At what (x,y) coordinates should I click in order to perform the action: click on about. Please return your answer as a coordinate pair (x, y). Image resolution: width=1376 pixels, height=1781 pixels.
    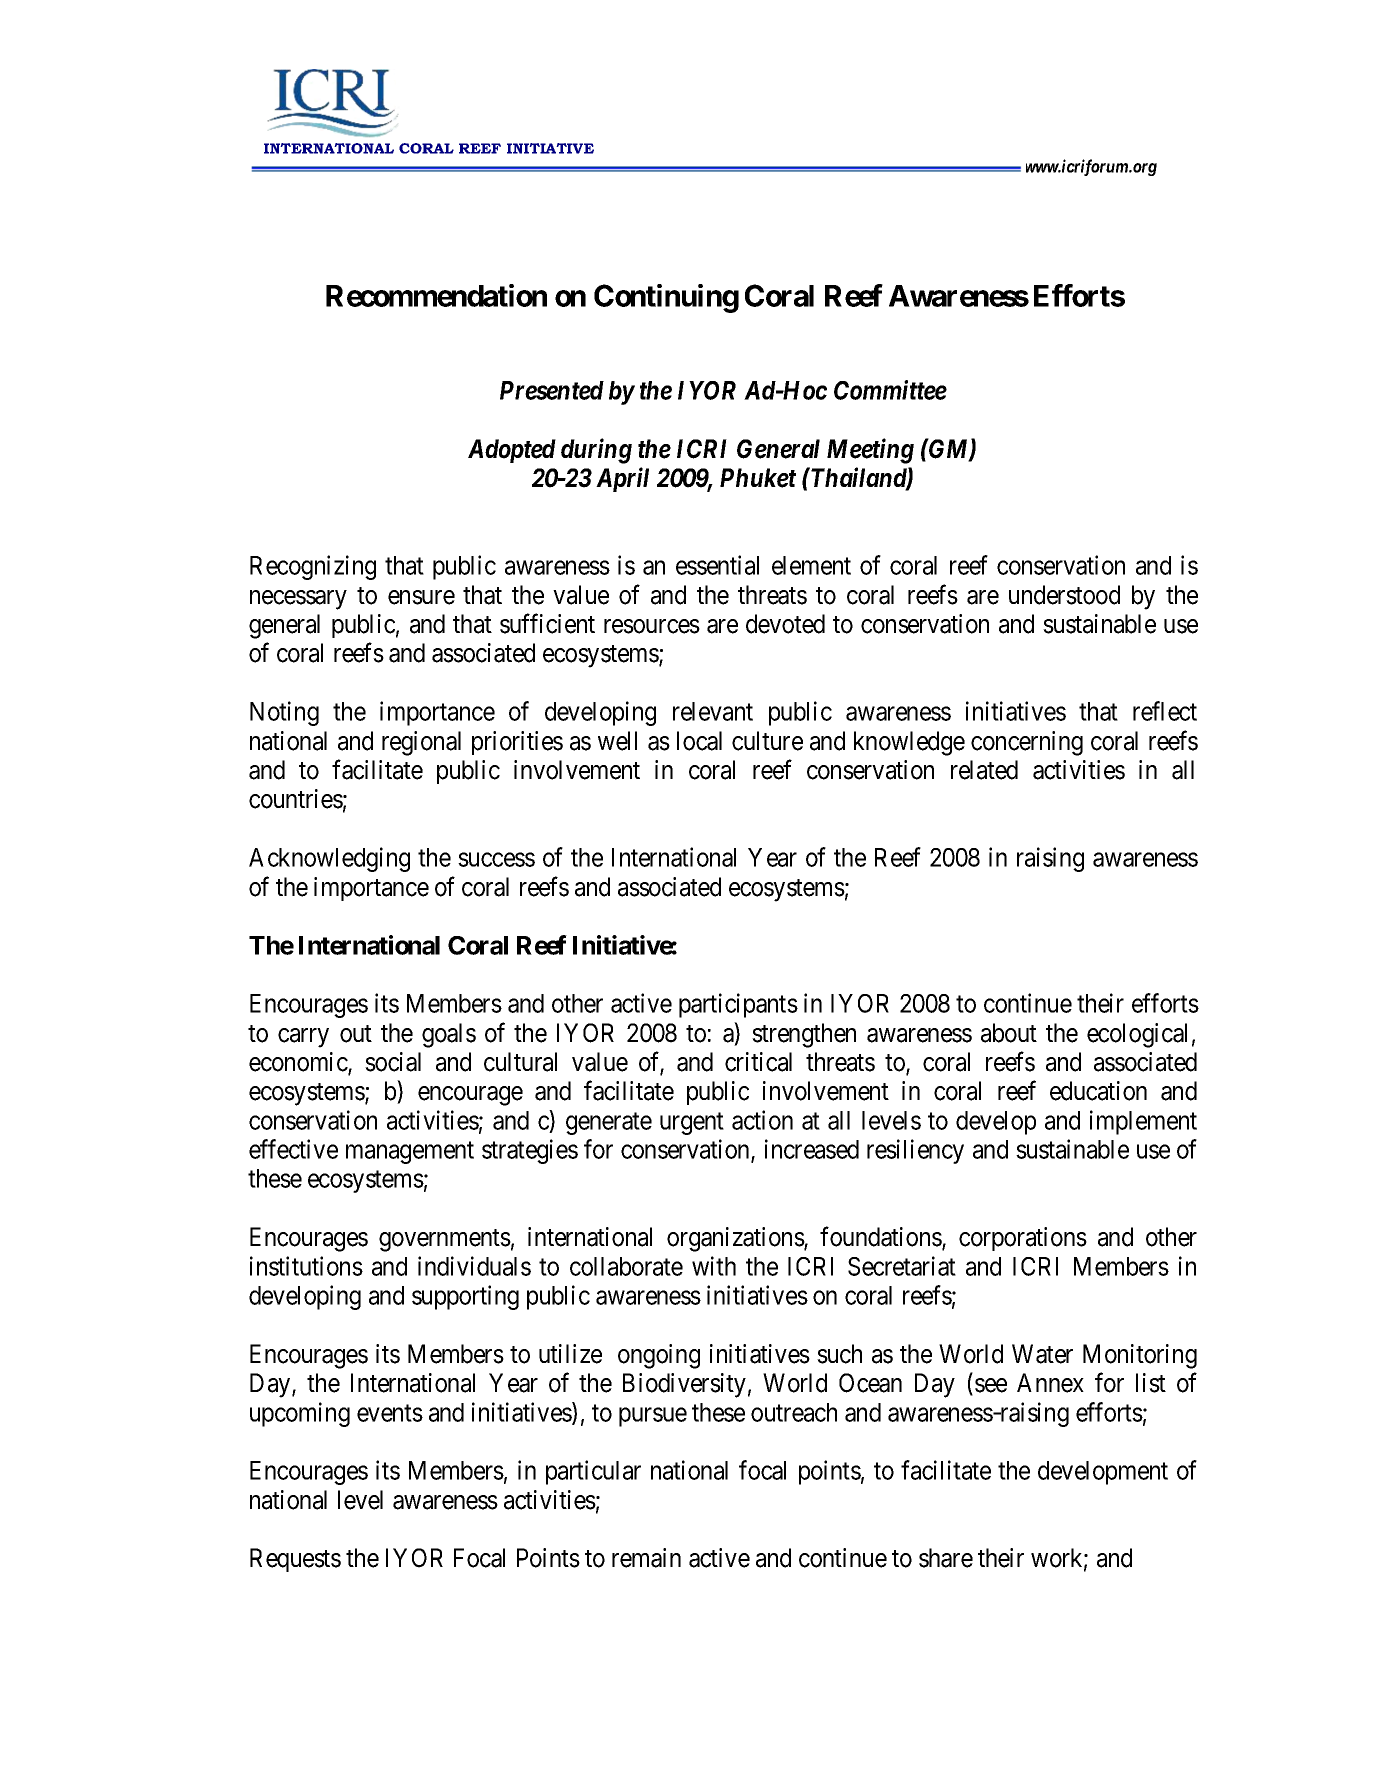
    Looking at the image, I should click on (1009, 1033).
